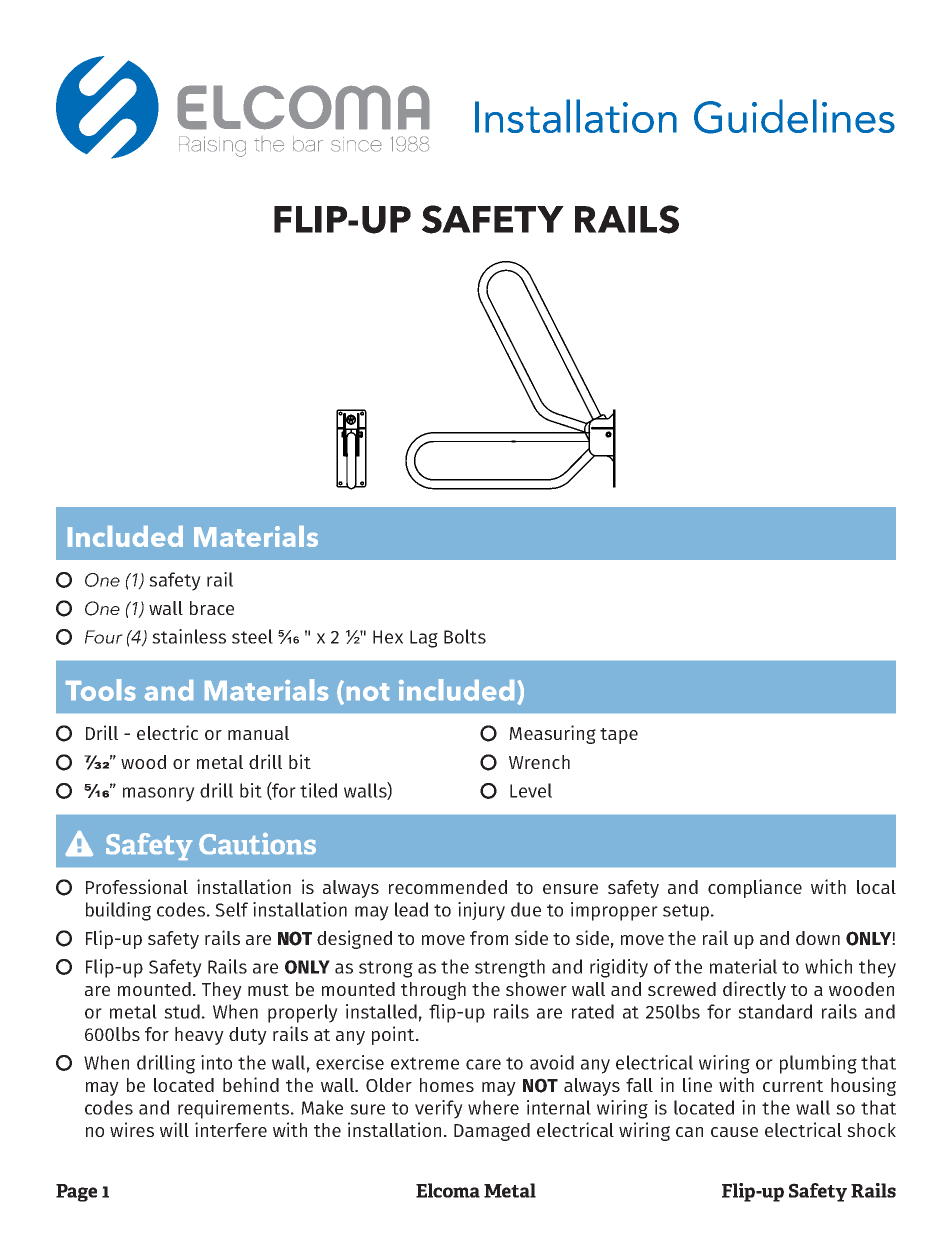 The height and width of the image is (1233, 952). Describe the element at coordinates (734, 1132) in the image. I see `cause` at that location.
